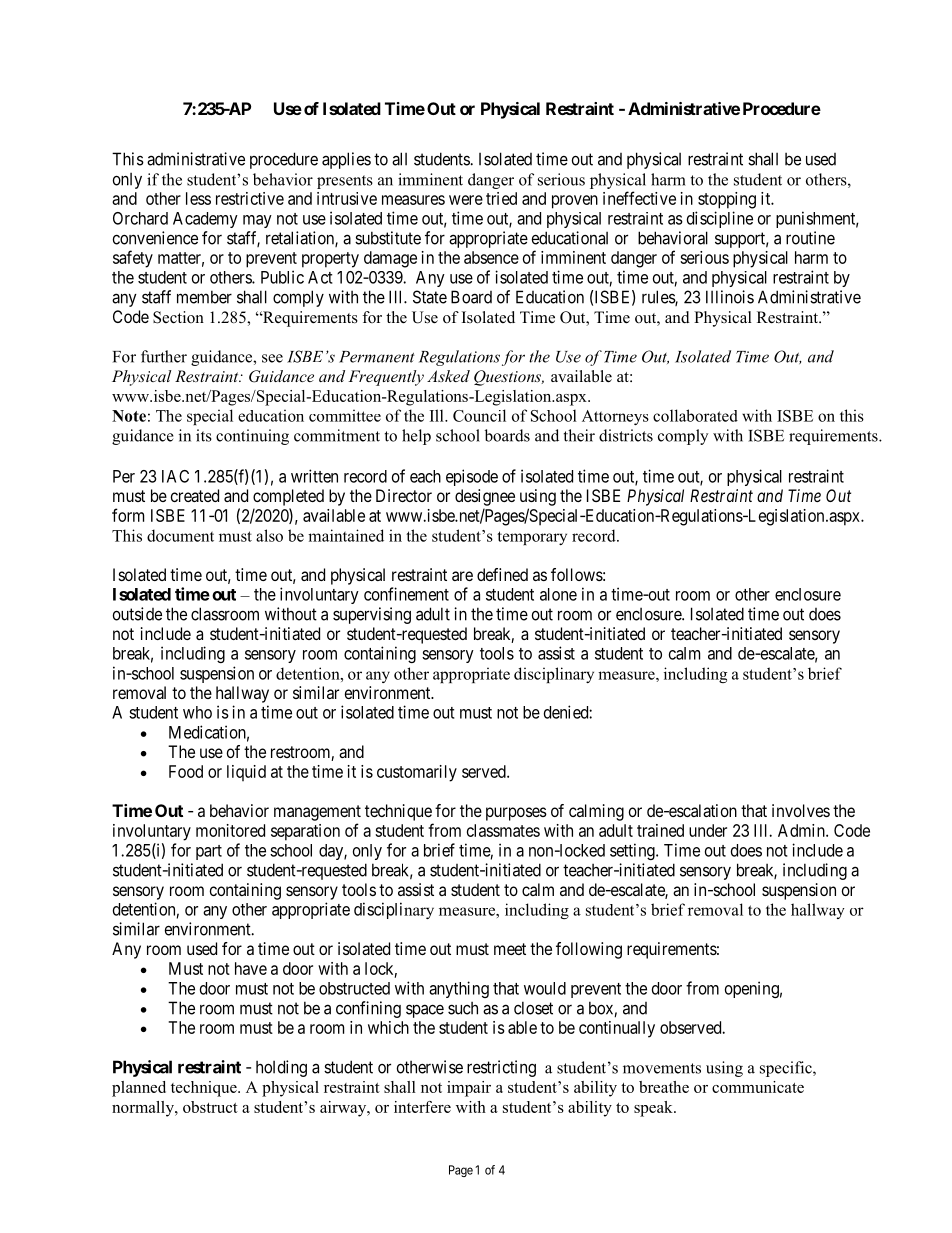  Describe the element at coordinates (758, 1087) in the document. I see `communicate` at that location.
